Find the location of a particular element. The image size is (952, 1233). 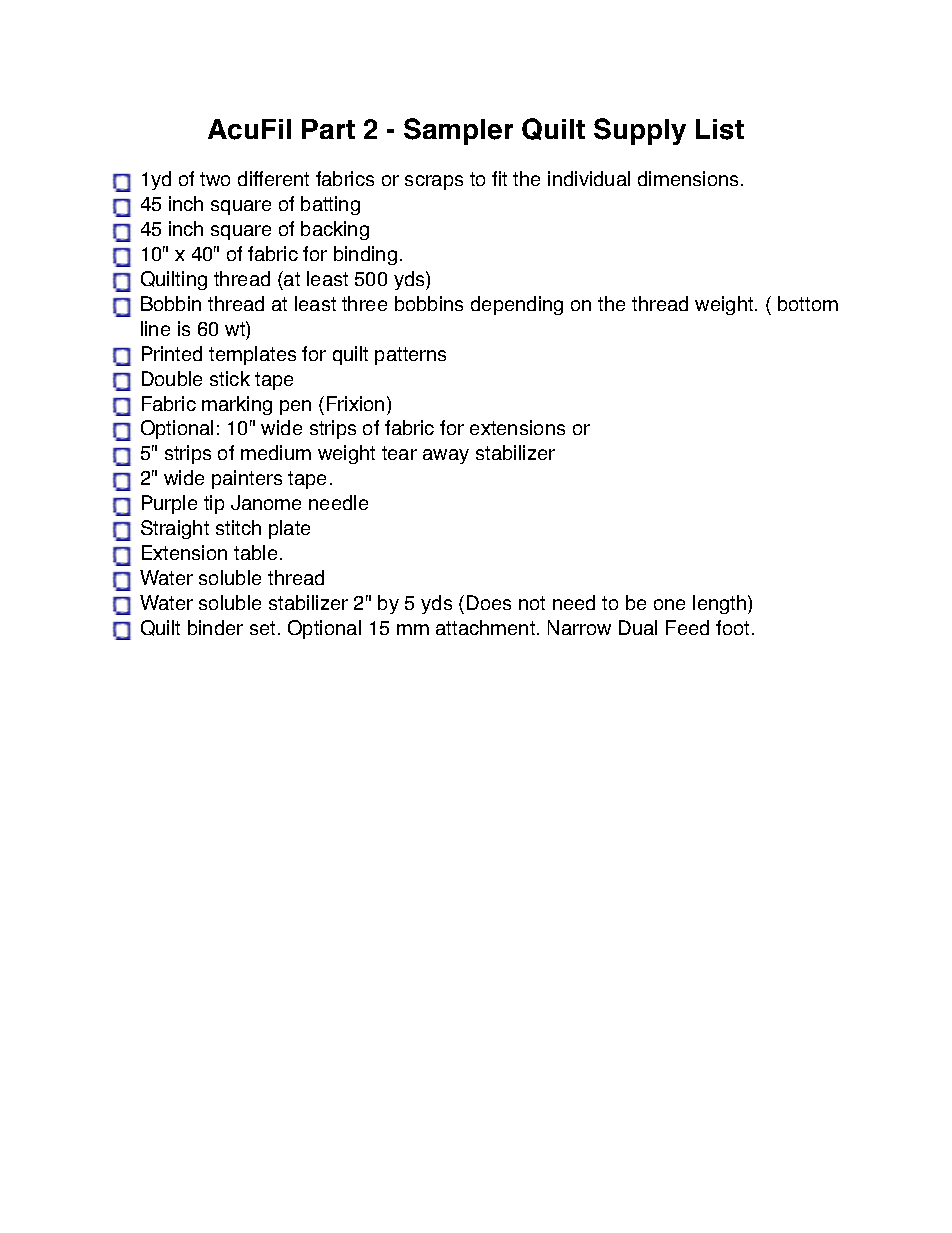

depending is located at coordinates (517, 305).
